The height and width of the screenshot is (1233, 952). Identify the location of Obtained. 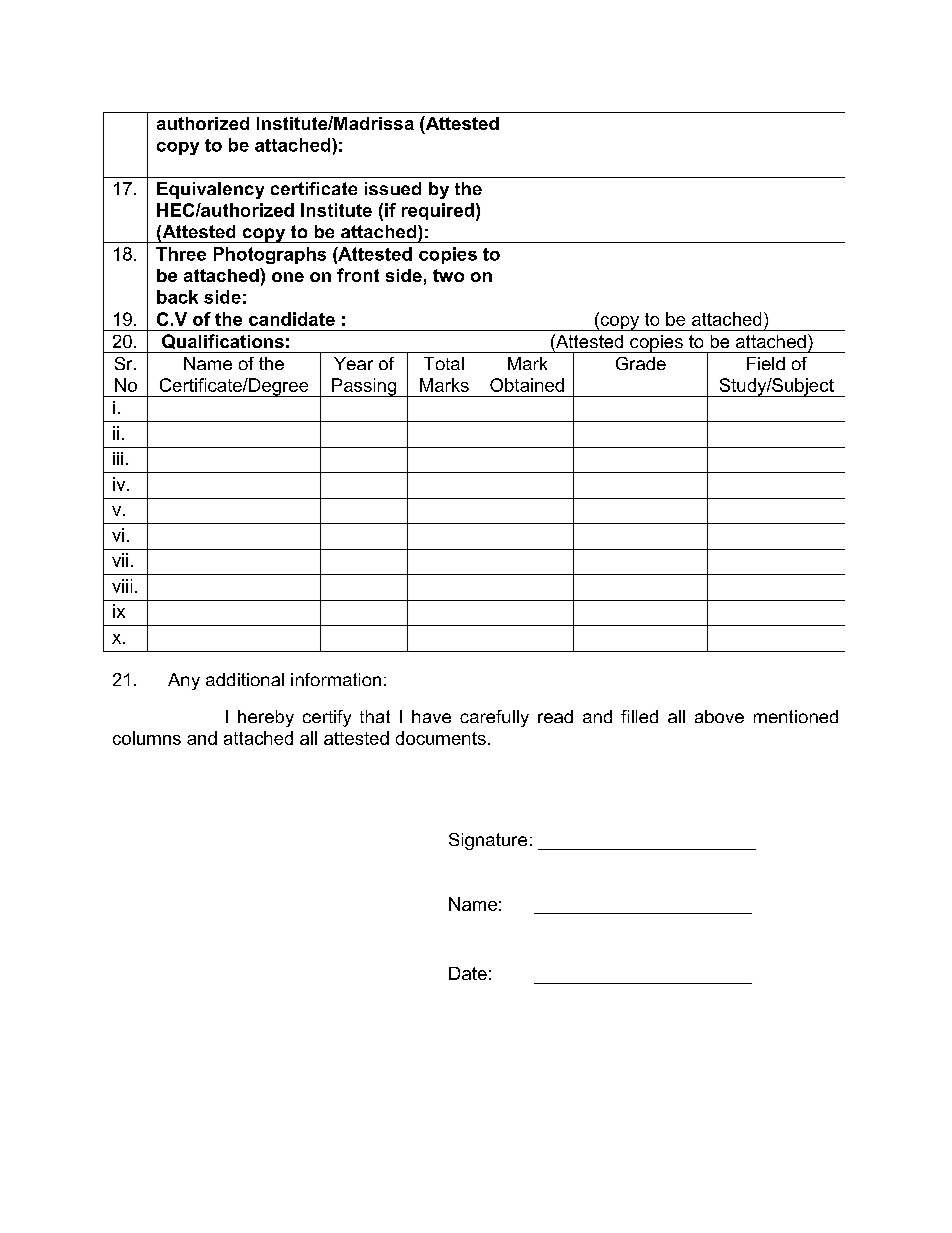
(527, 385).
